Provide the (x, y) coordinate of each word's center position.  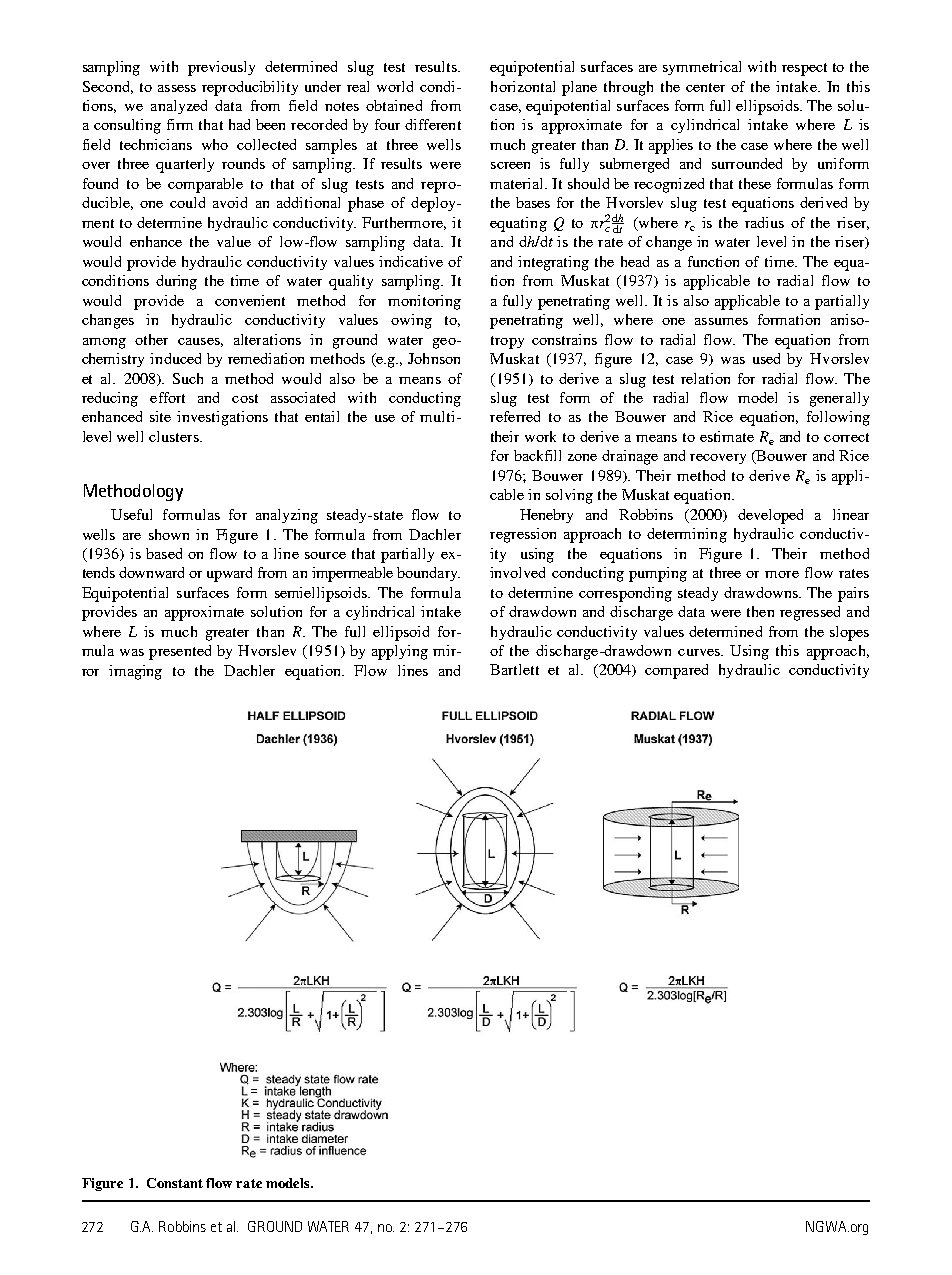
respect (804, 69)
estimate (727, 436)
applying (400, 652)
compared (676, 671)
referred (515, 416)
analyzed (179, 107)
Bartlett (514, 669)
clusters (175, 436)
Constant (175, 1183)
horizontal (523, 86)
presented (180, 652)
